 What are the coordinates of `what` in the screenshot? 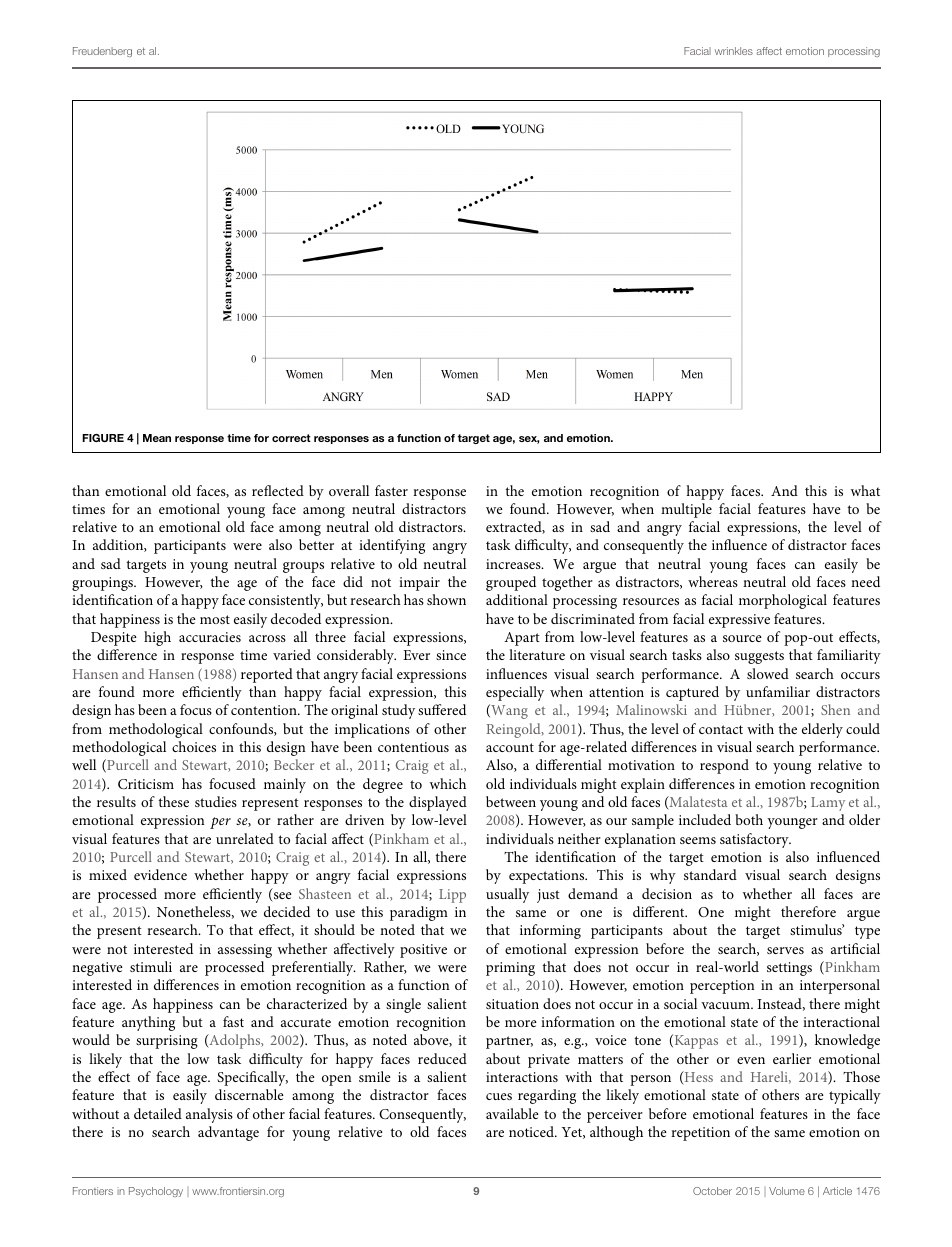 It's located at (865, 490).
